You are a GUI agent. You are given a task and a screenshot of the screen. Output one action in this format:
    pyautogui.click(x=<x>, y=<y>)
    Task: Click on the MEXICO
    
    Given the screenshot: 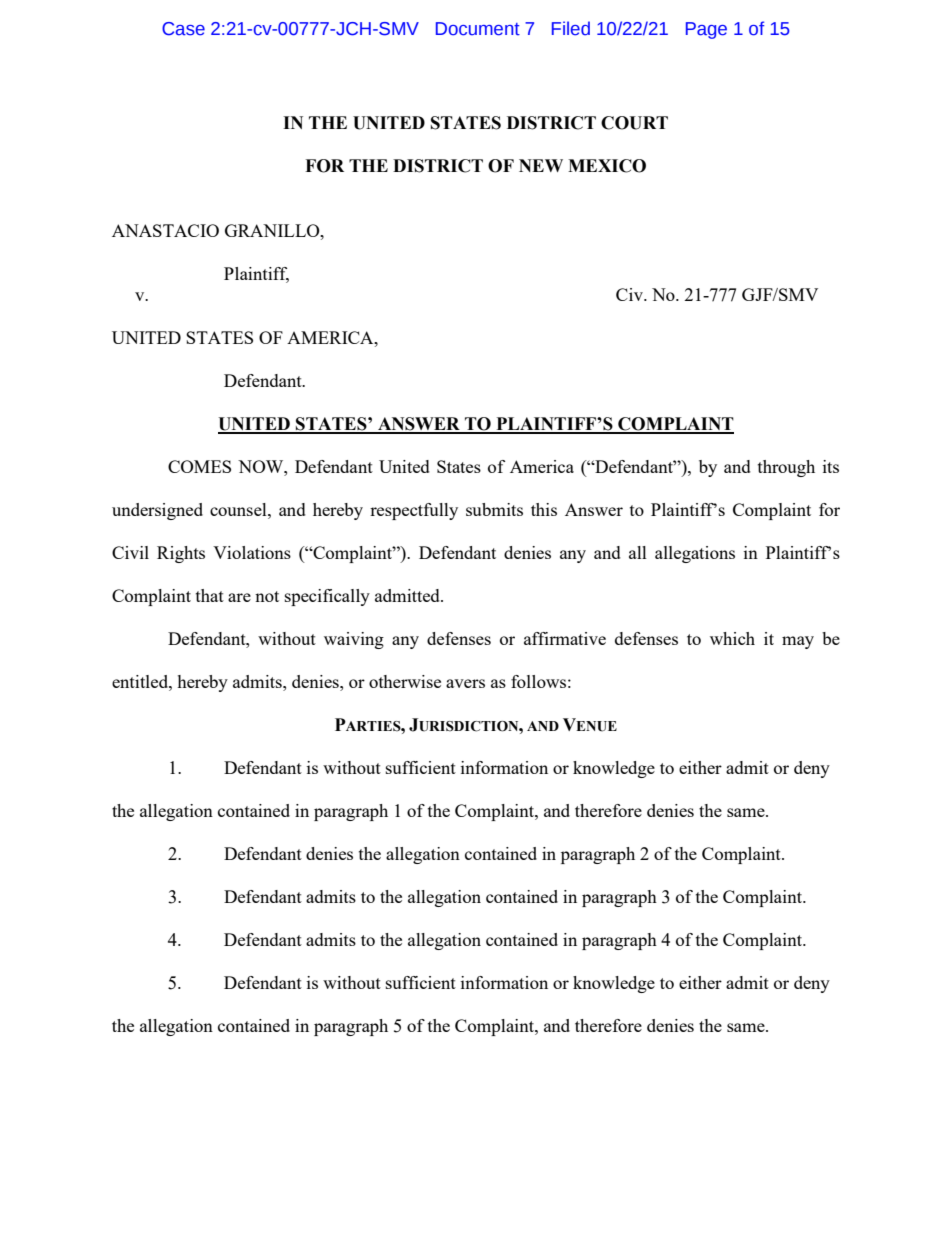 What is the action you would take?
    pyautogui.click(x=607, y=166)
